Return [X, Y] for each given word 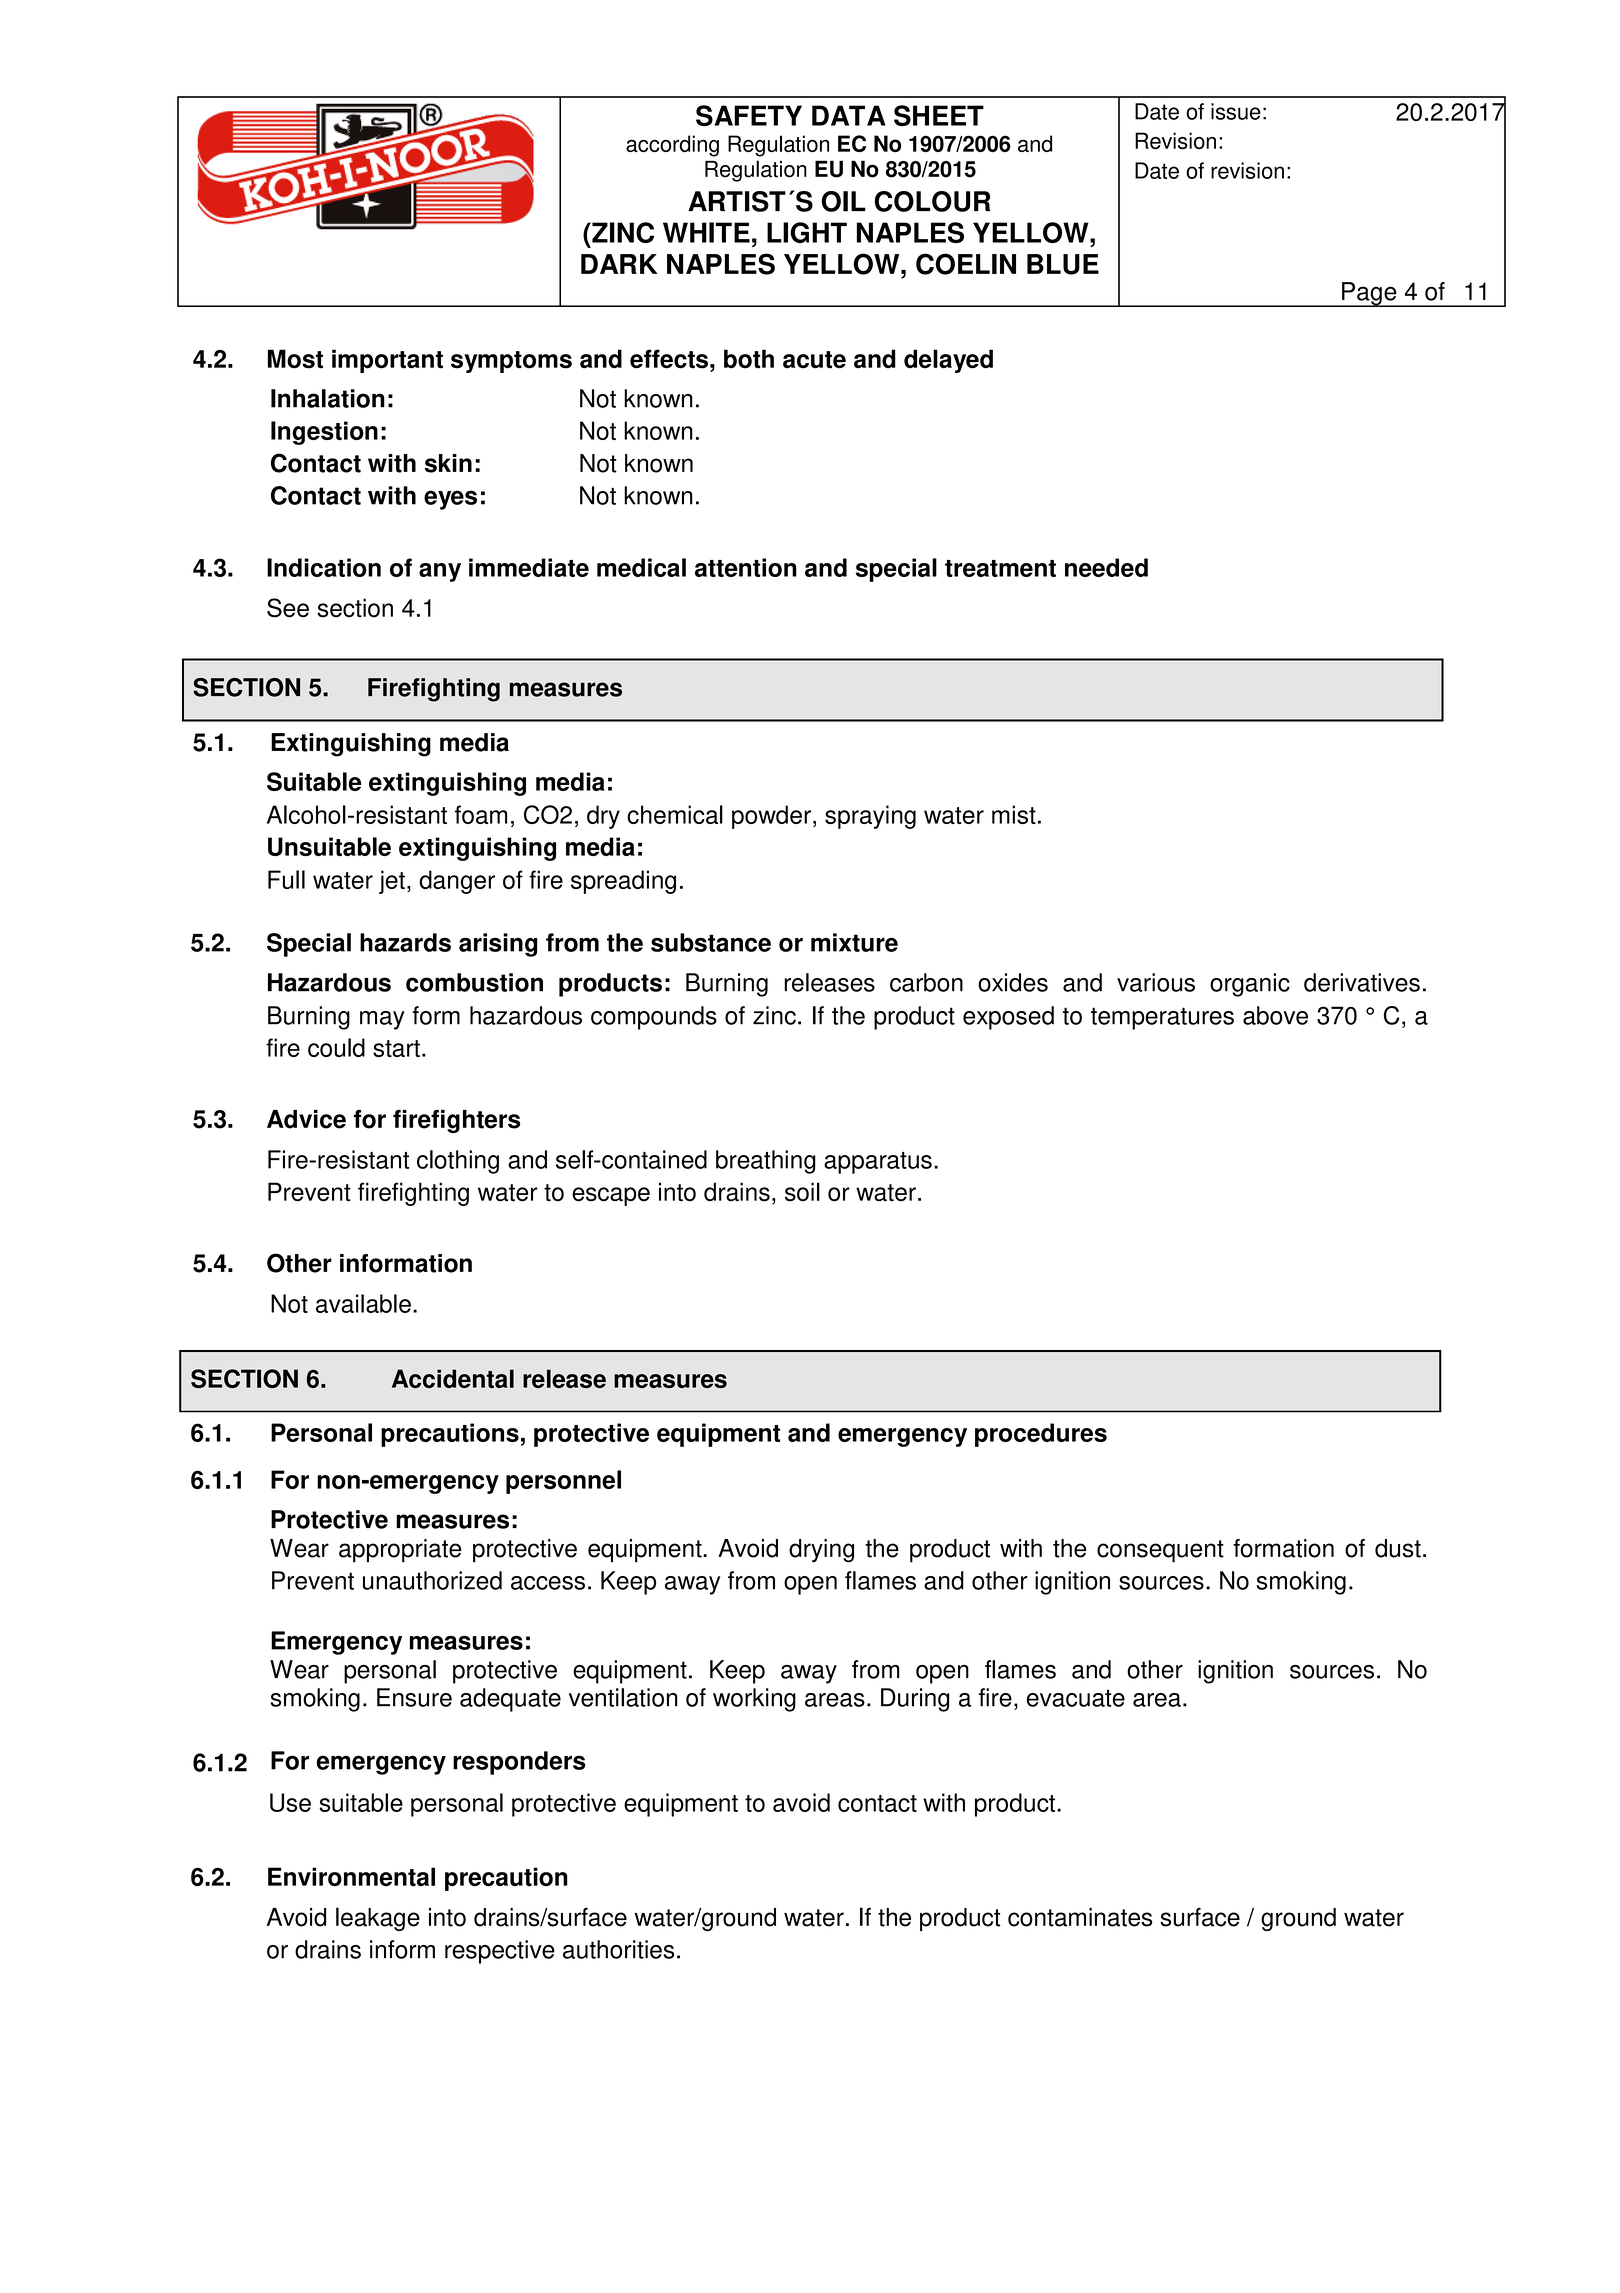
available [363, 1303]
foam [481, 814]
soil [802, 1192]
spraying [870, 817]
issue [1236, 111]
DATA [849, 115]
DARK [619, 264]
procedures [1041, 1435]
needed [1106, 567]
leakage [378, 1919]
